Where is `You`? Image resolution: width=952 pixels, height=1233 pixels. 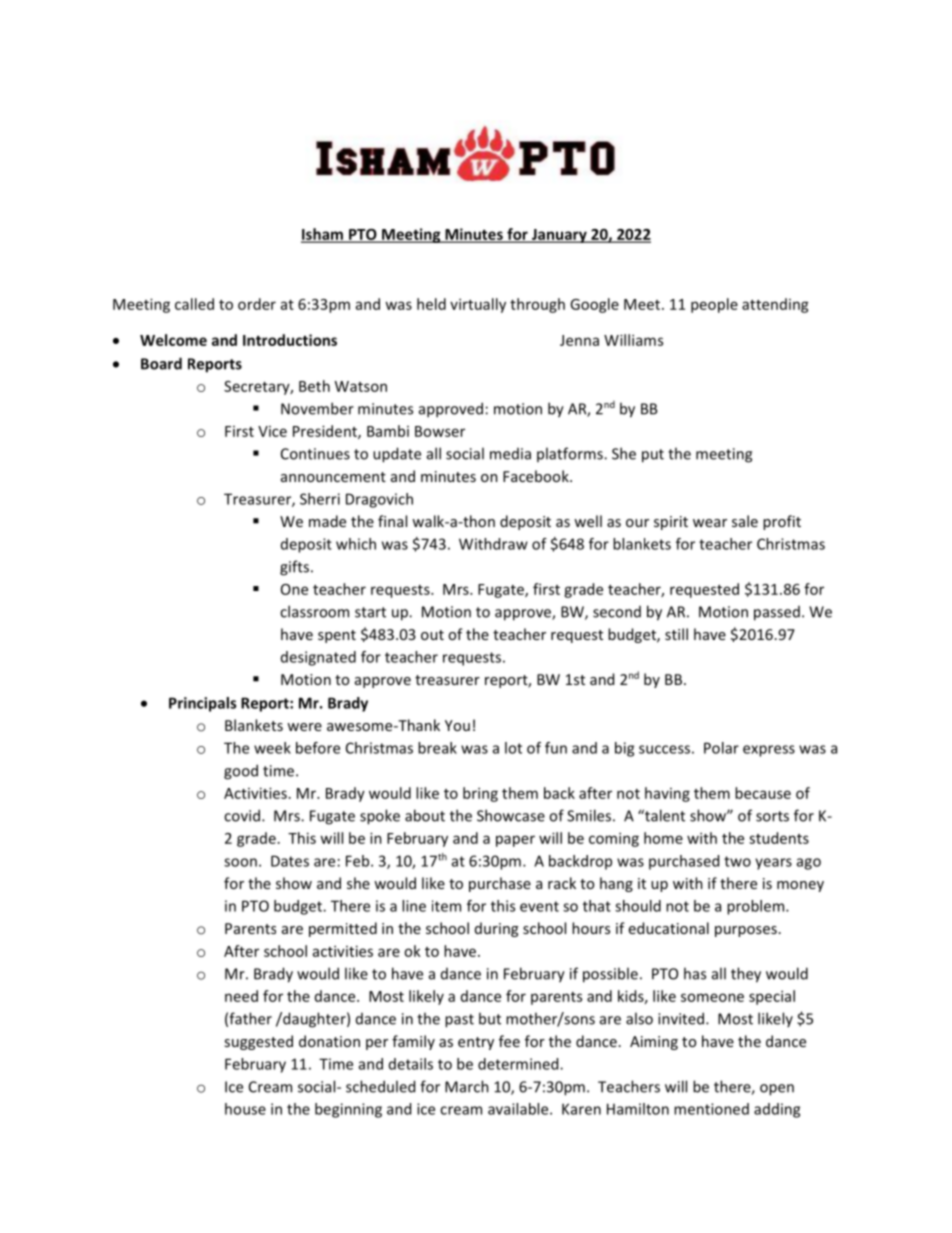
You is located at coordinates (457, 725).
